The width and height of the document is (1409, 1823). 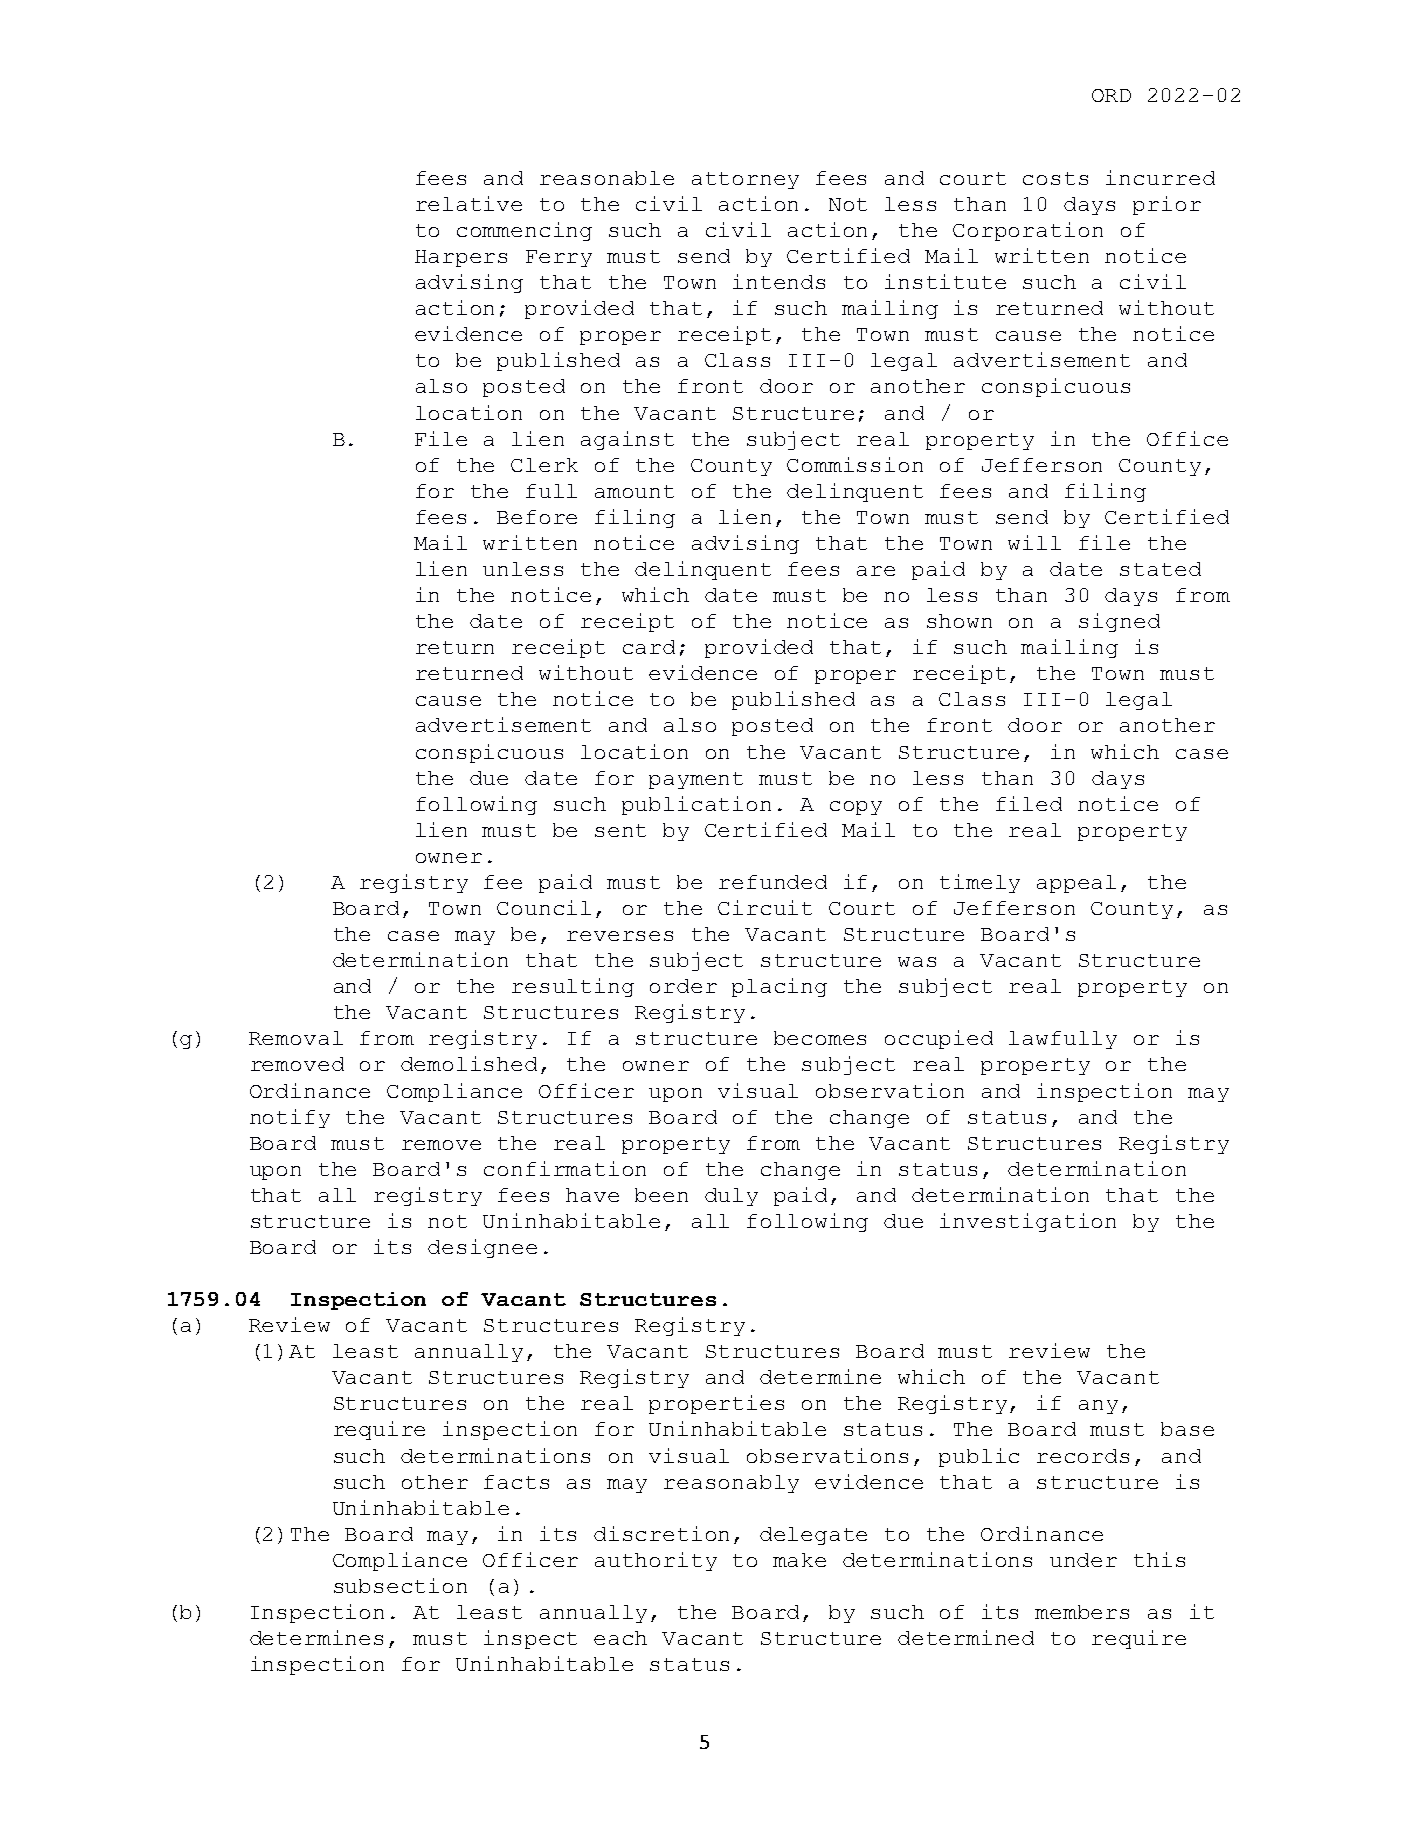 I want to click on subsection, so click(x=400, y=1585).
